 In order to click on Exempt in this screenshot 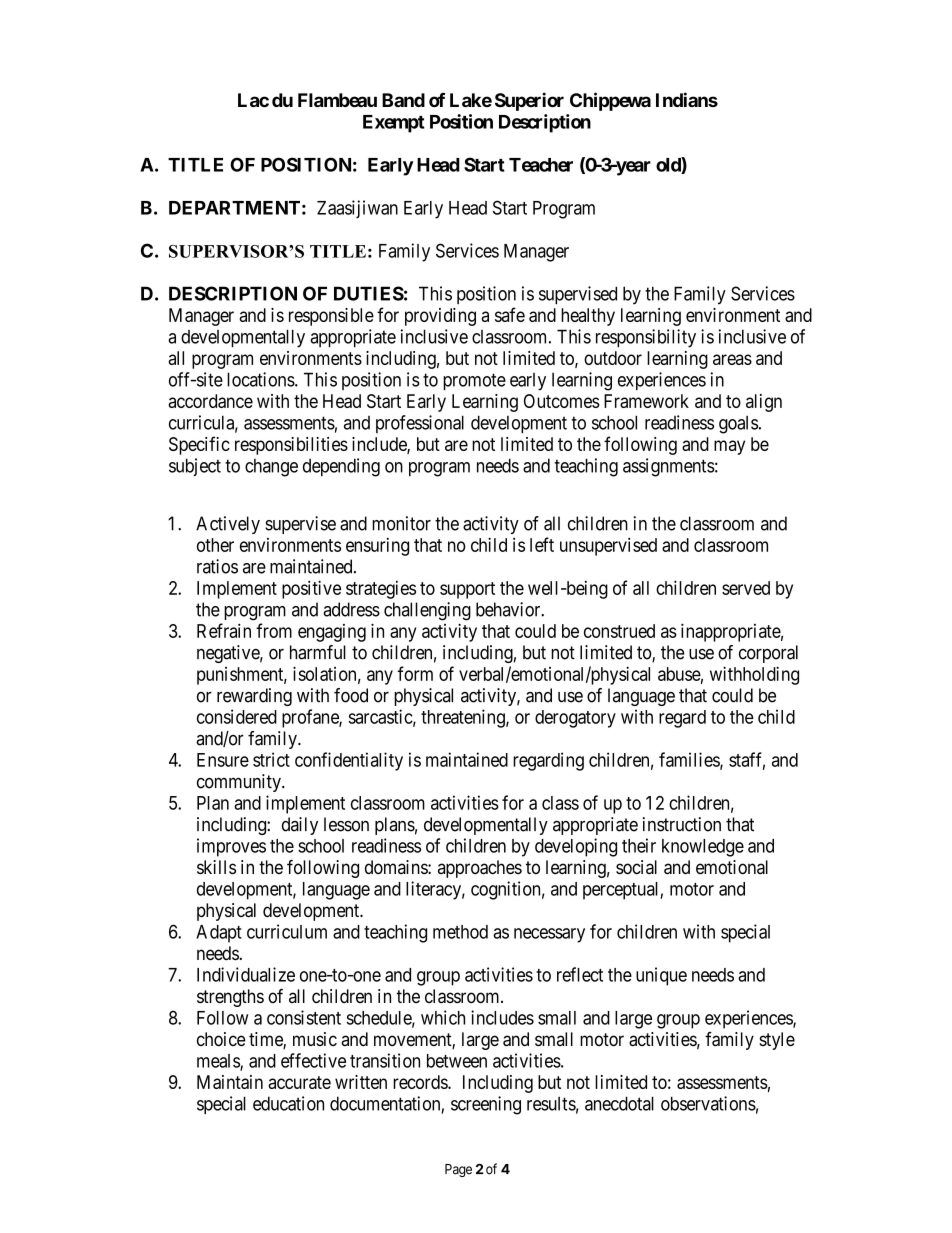, I will do `click(394, 124)`.
